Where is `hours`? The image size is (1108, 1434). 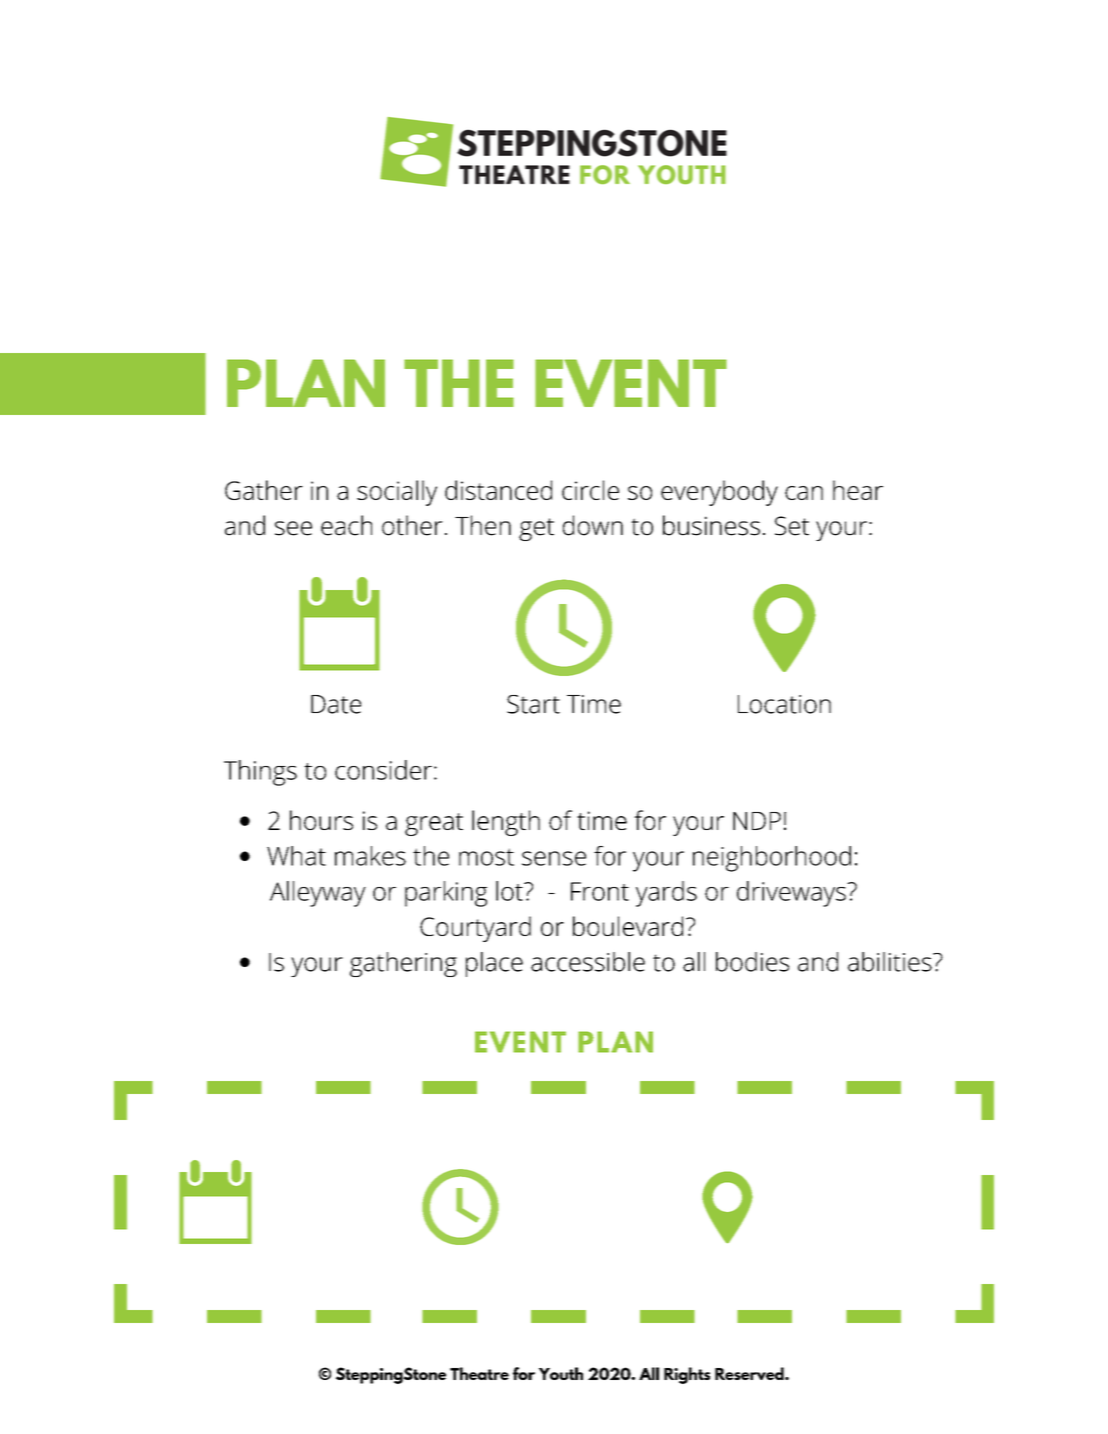
hours is located at coordinates (321, 820).
